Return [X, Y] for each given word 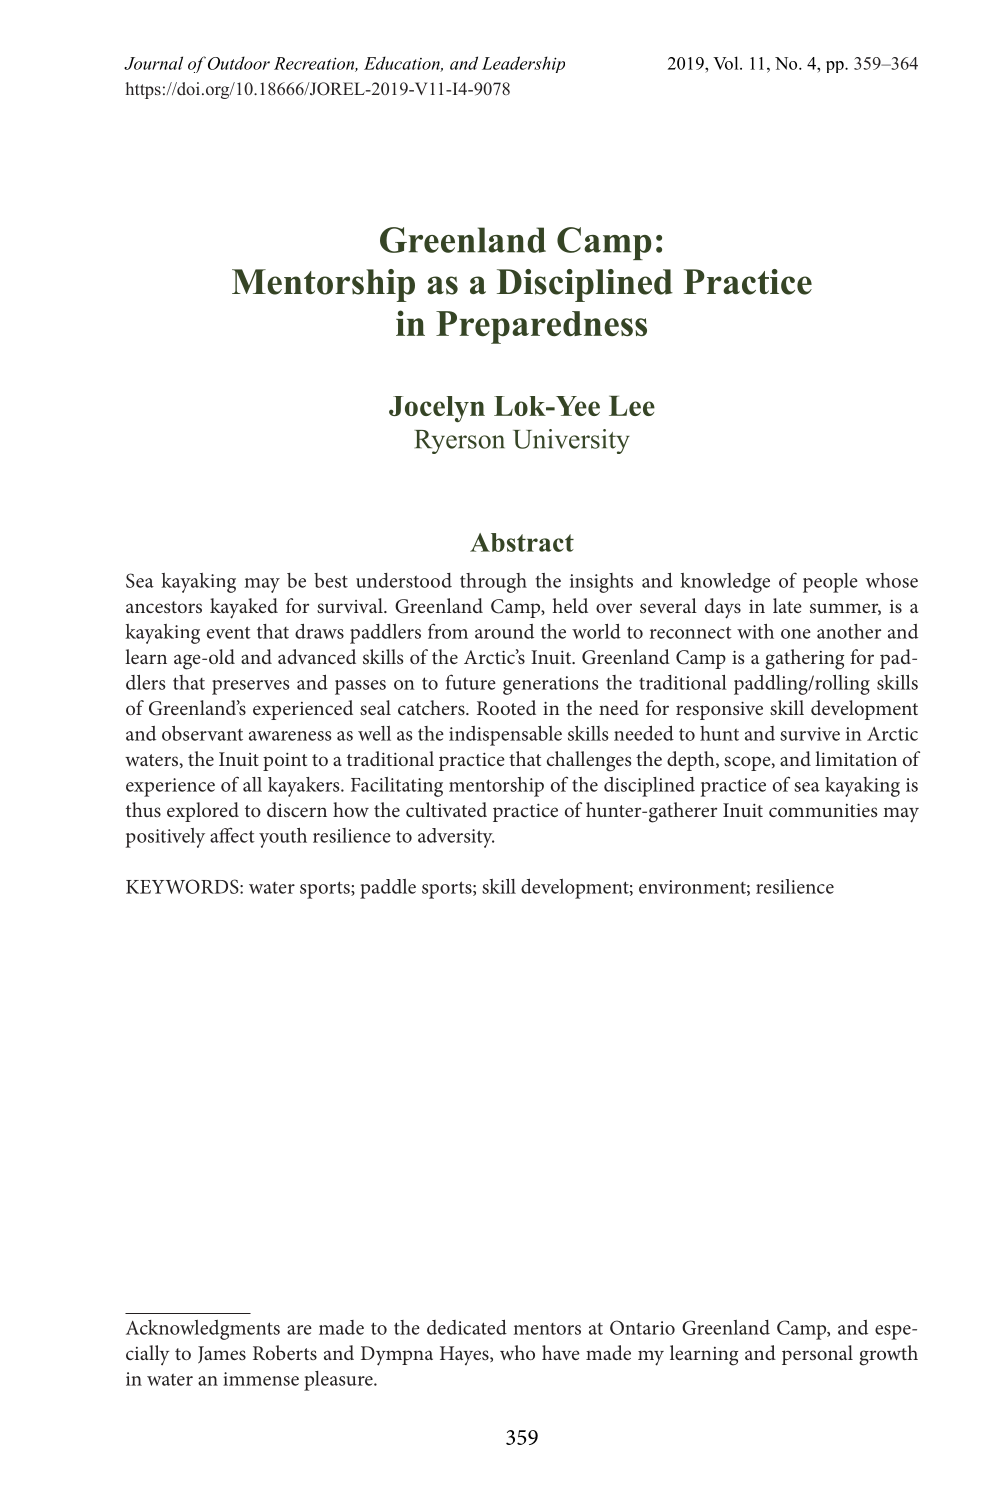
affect [232, 835]
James [222, 1355]
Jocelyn [437, 409]
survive [810, 734]
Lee [632, 406]
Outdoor [239, 63]
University [571, 441]
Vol [727, 63]
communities [823, 810]
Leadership [523, 64]
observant [202, 733]
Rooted [506, 707]
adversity [456, 838]
